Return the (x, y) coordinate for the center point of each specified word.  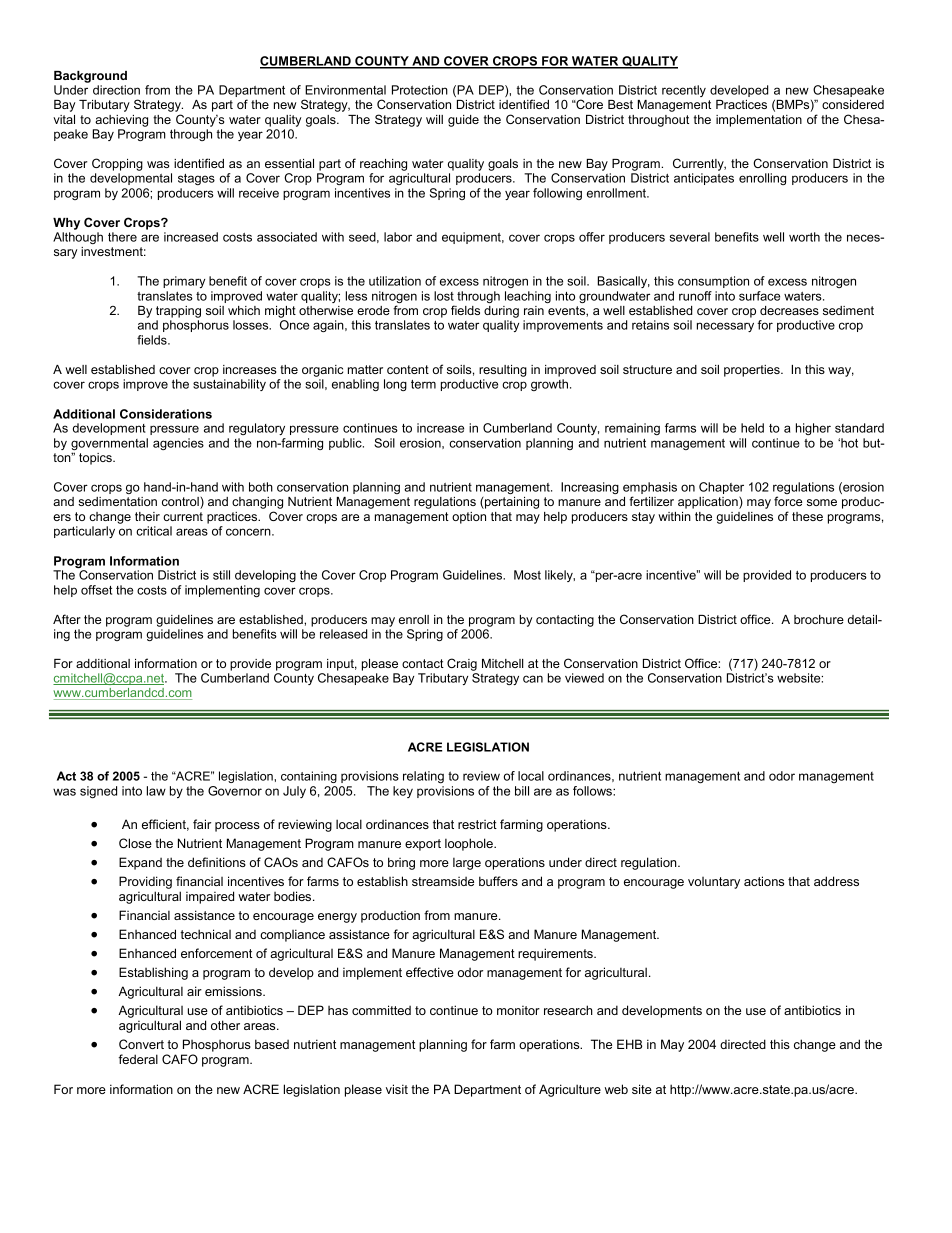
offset (96, 590)
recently (684, 91)
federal (138, 1059)
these (807, 516)
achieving (121, 121)
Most (527, 575)
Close (135, 843)
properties (753, 371)
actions (764, 881)
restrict (477, 824)
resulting (503, 371)
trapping (178, 312)
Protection (420, 90)
